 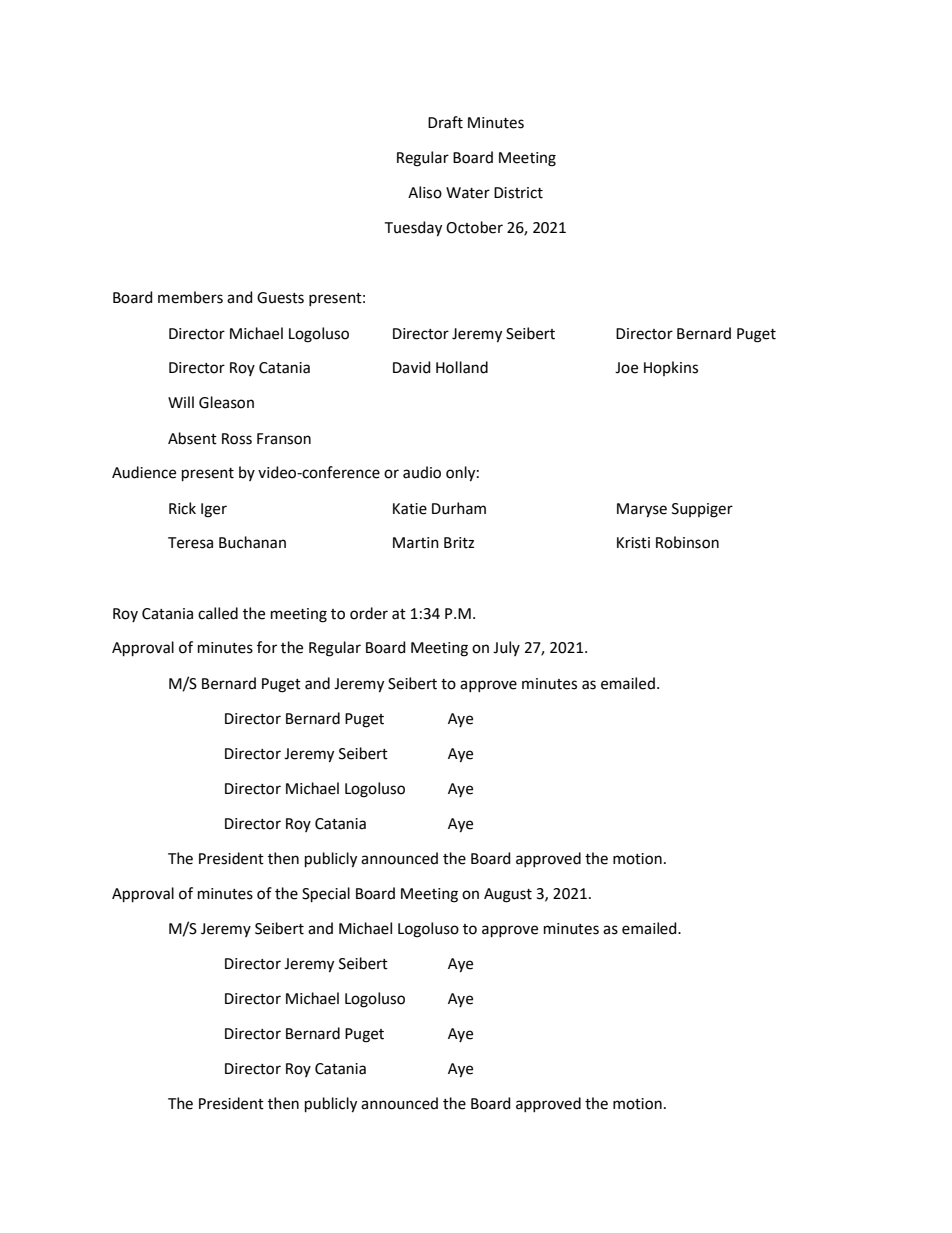 I want to click on Draft, so click(x=445, y=122).
